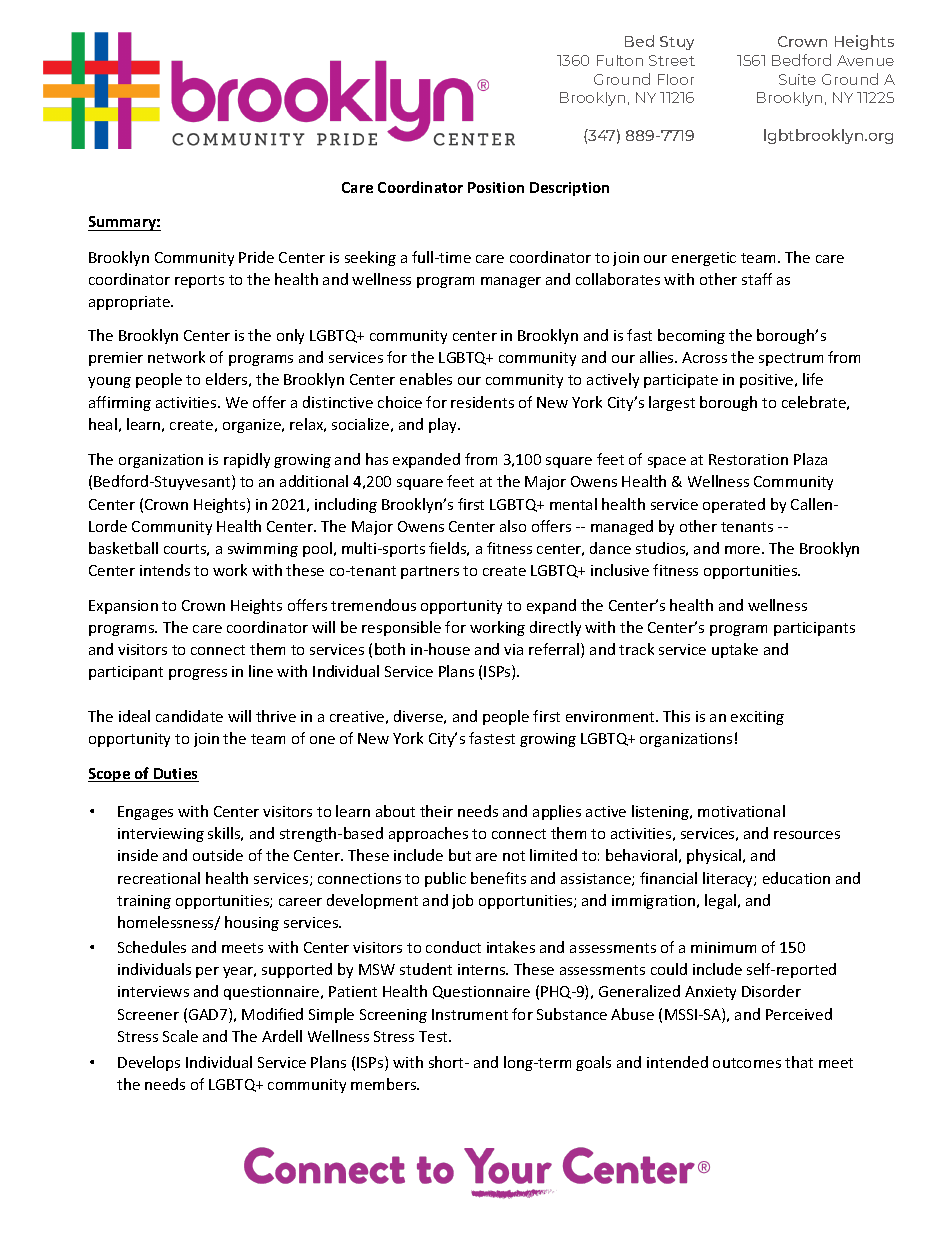 The width and height of the image is (952, 1233). I want to click on organize, so click(253, 426).
